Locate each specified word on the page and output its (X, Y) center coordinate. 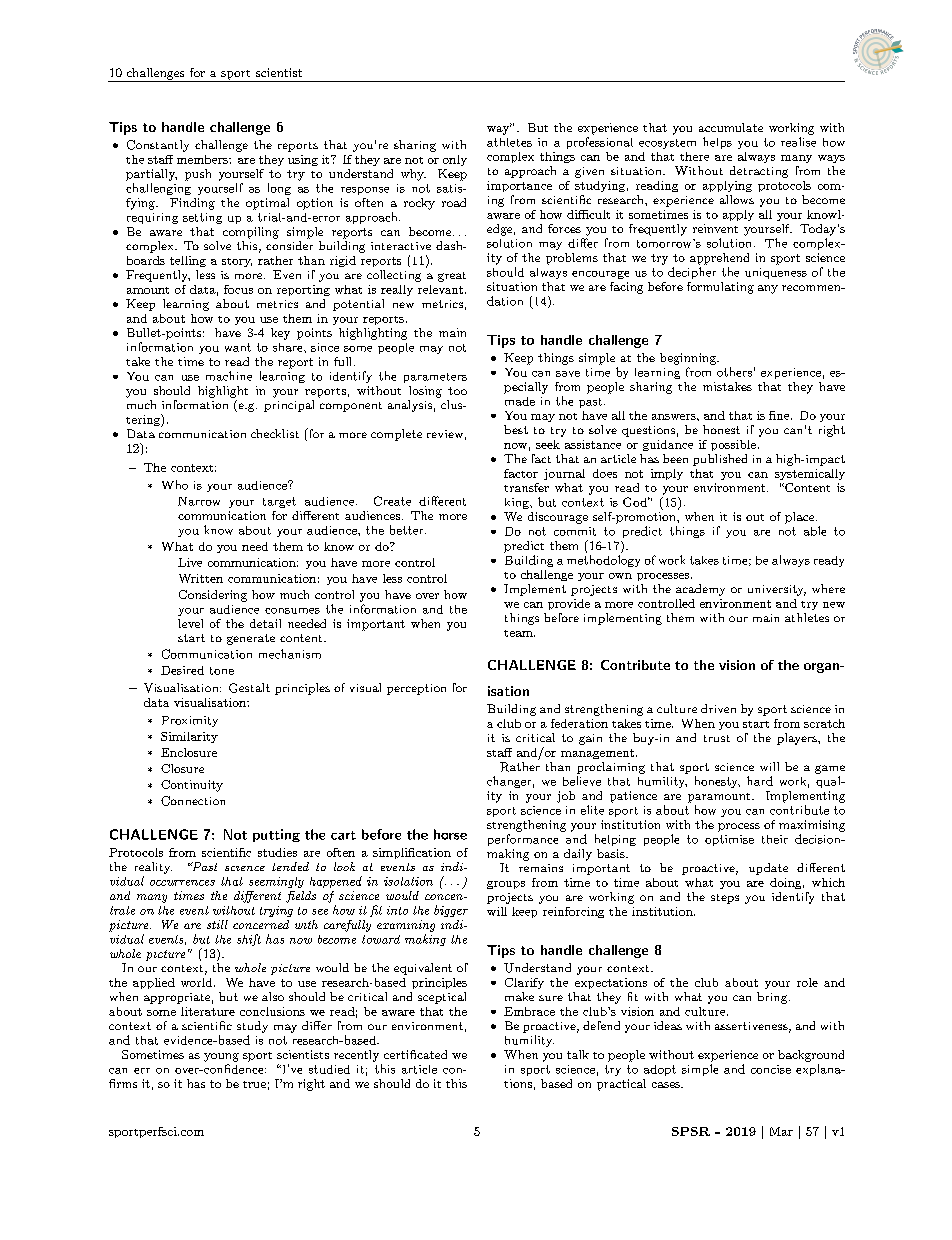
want (238, 347)
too (457, 391)
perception (416, 689)
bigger (451, 911)
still (217, 924)
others (734, 372)
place (801, 518)
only (455, 160)
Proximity (190, 721)
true (254, 1084)
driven (718, 708)
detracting (759, 172)
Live (190, 562)
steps (725, 899)
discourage (558, 518)
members (203, 159)
